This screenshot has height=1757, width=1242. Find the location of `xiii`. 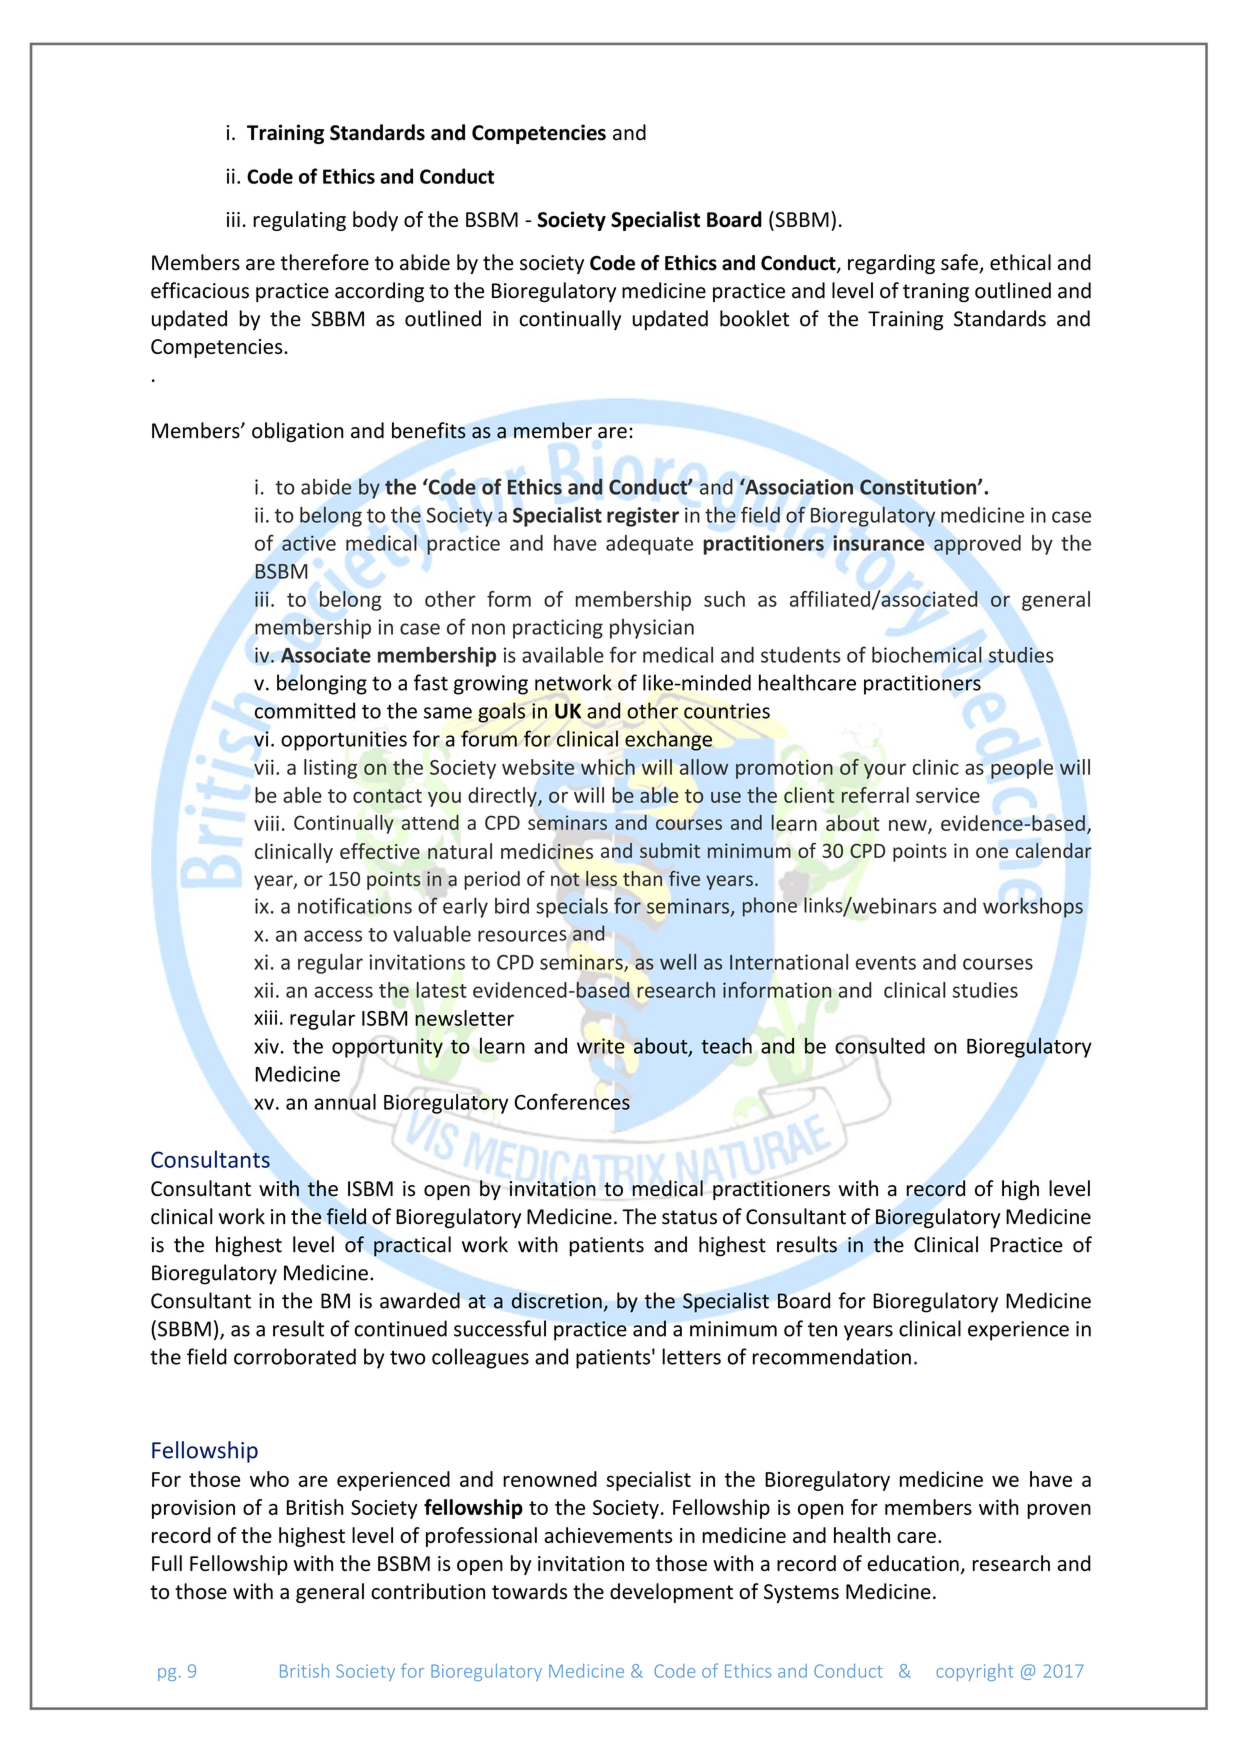

xiii is located at coordinates (265, 1017).
